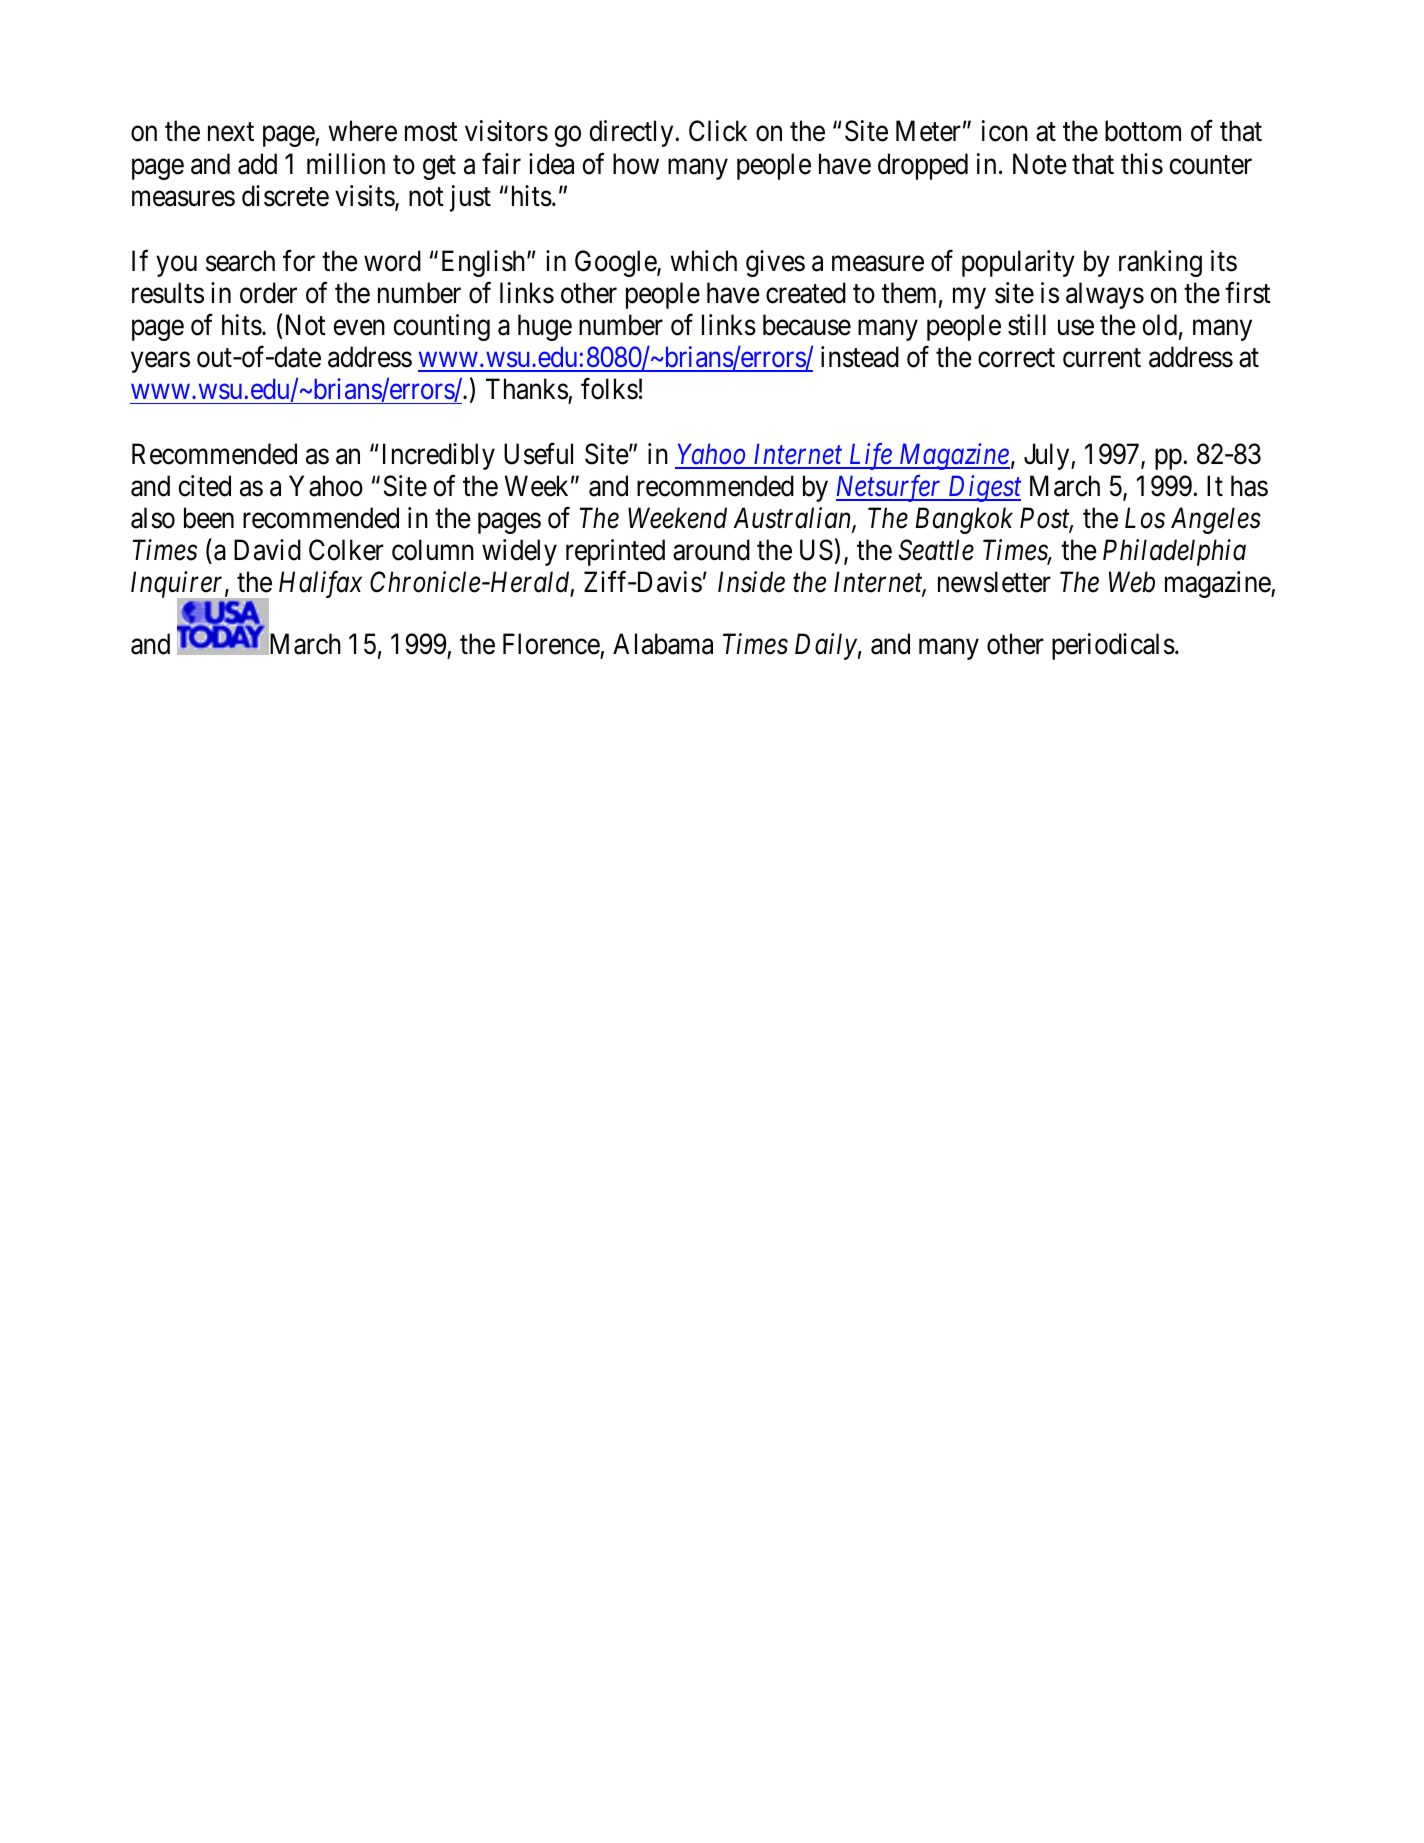 This document has height=1843, width=1424. I want to click on July, so click(1048, 456).
